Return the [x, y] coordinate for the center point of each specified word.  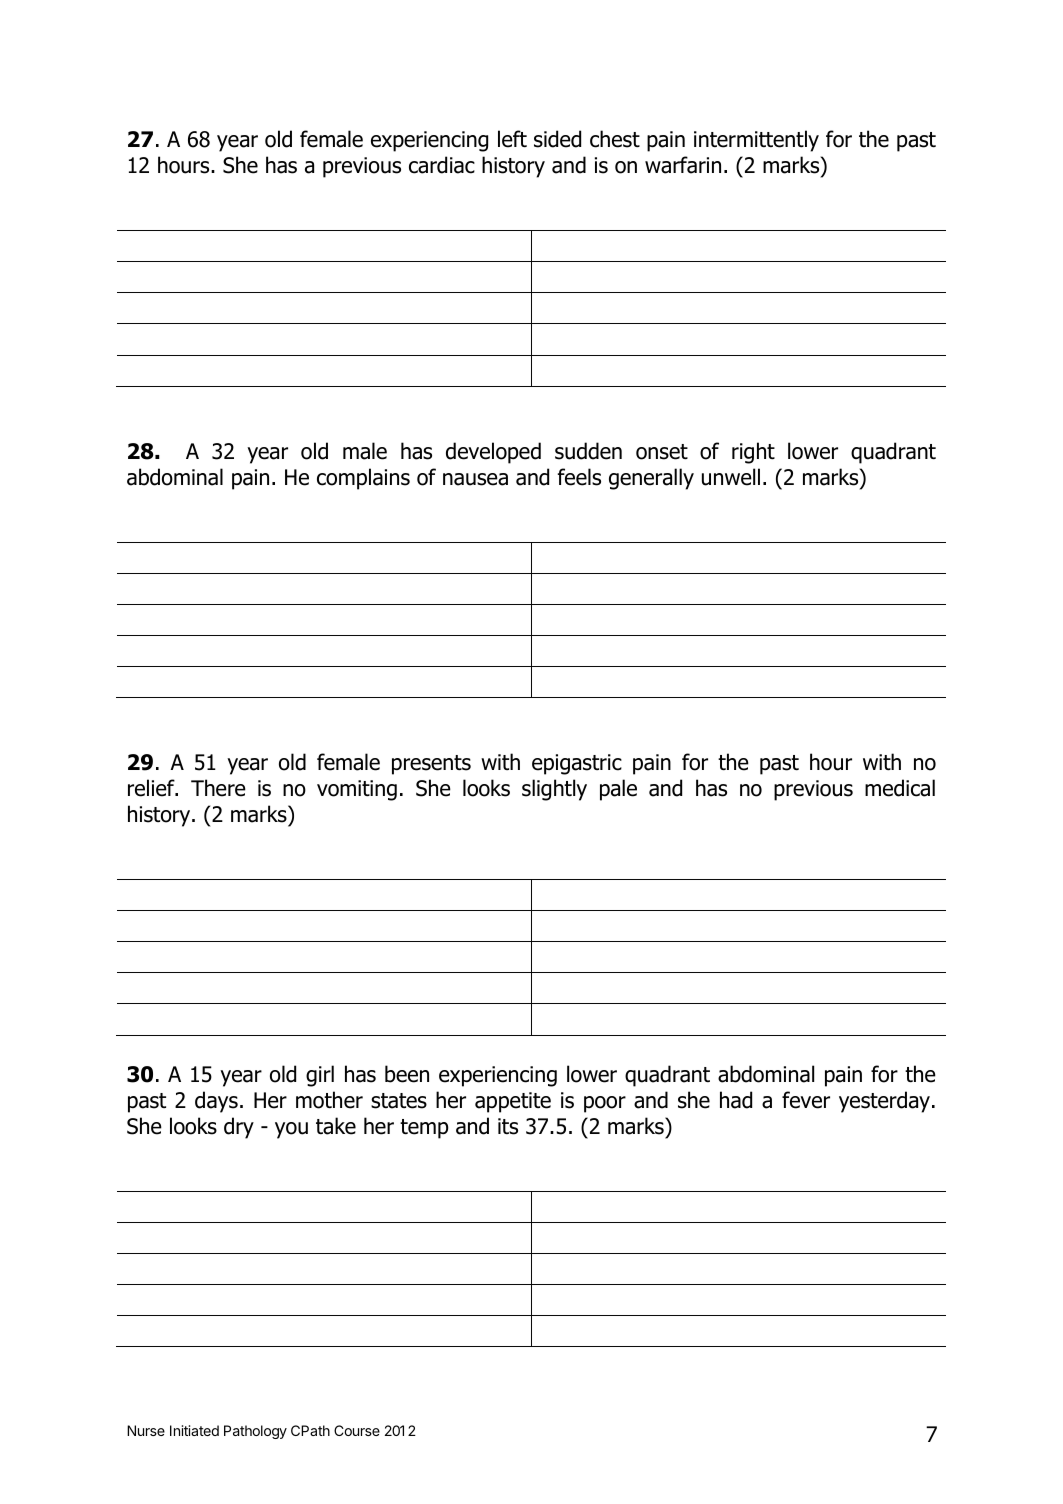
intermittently [756, 141]
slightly [554, 790]
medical [900, 788]
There [218, 788]
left [512, 139]
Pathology [255, 1432]
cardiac [442, 165]
